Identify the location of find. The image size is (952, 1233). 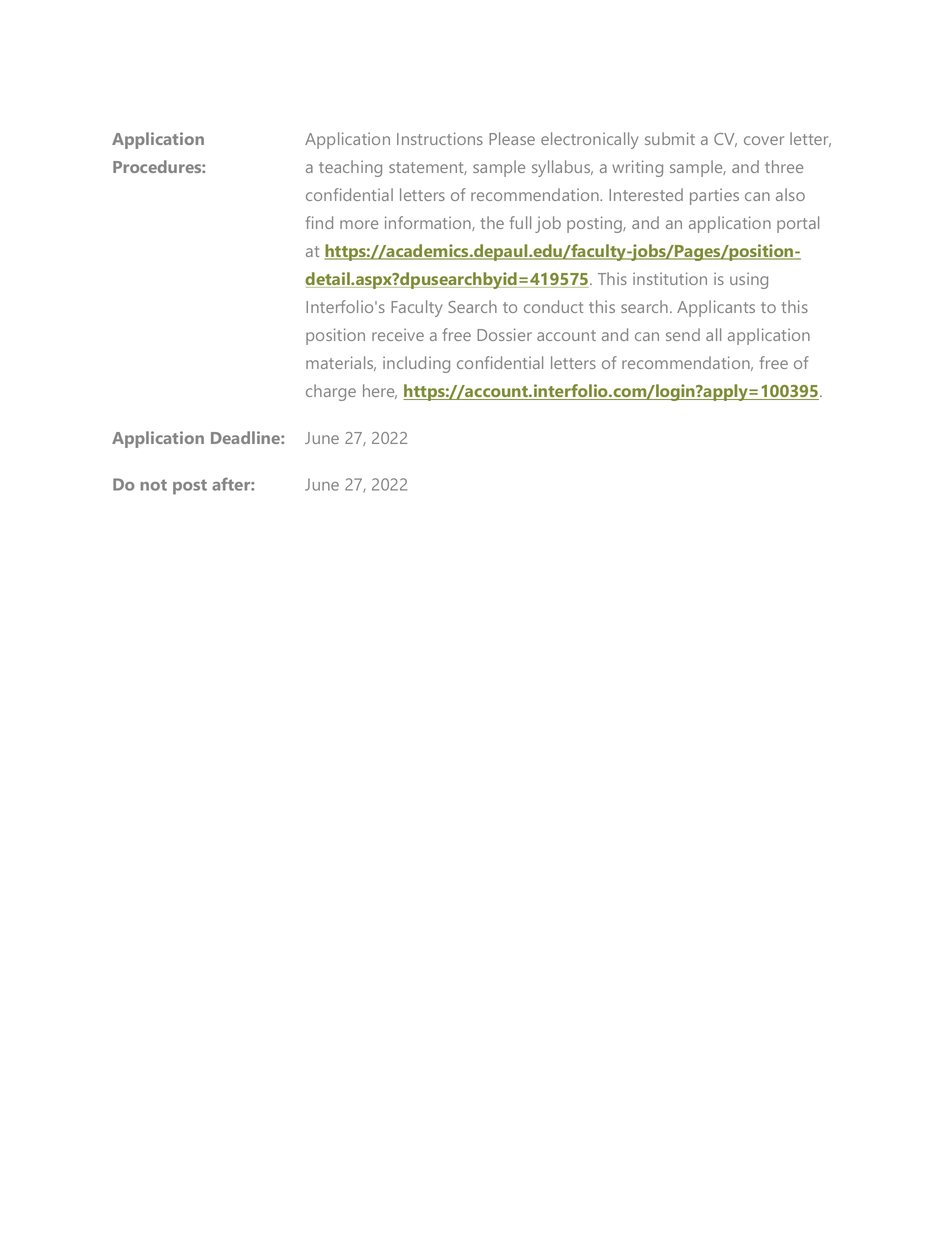
(319, 222).
